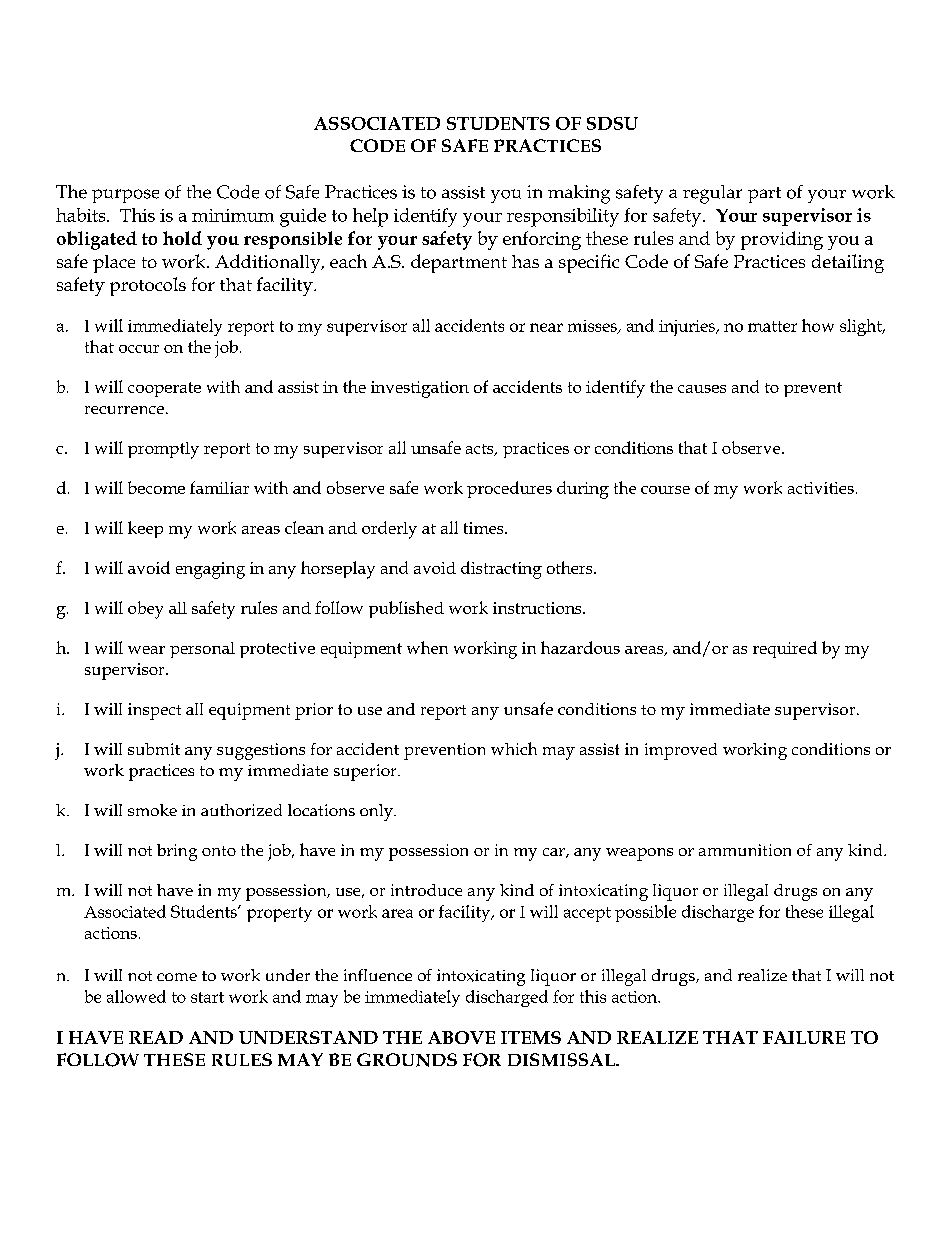  I want to click on promptly, so click(163, 450).
